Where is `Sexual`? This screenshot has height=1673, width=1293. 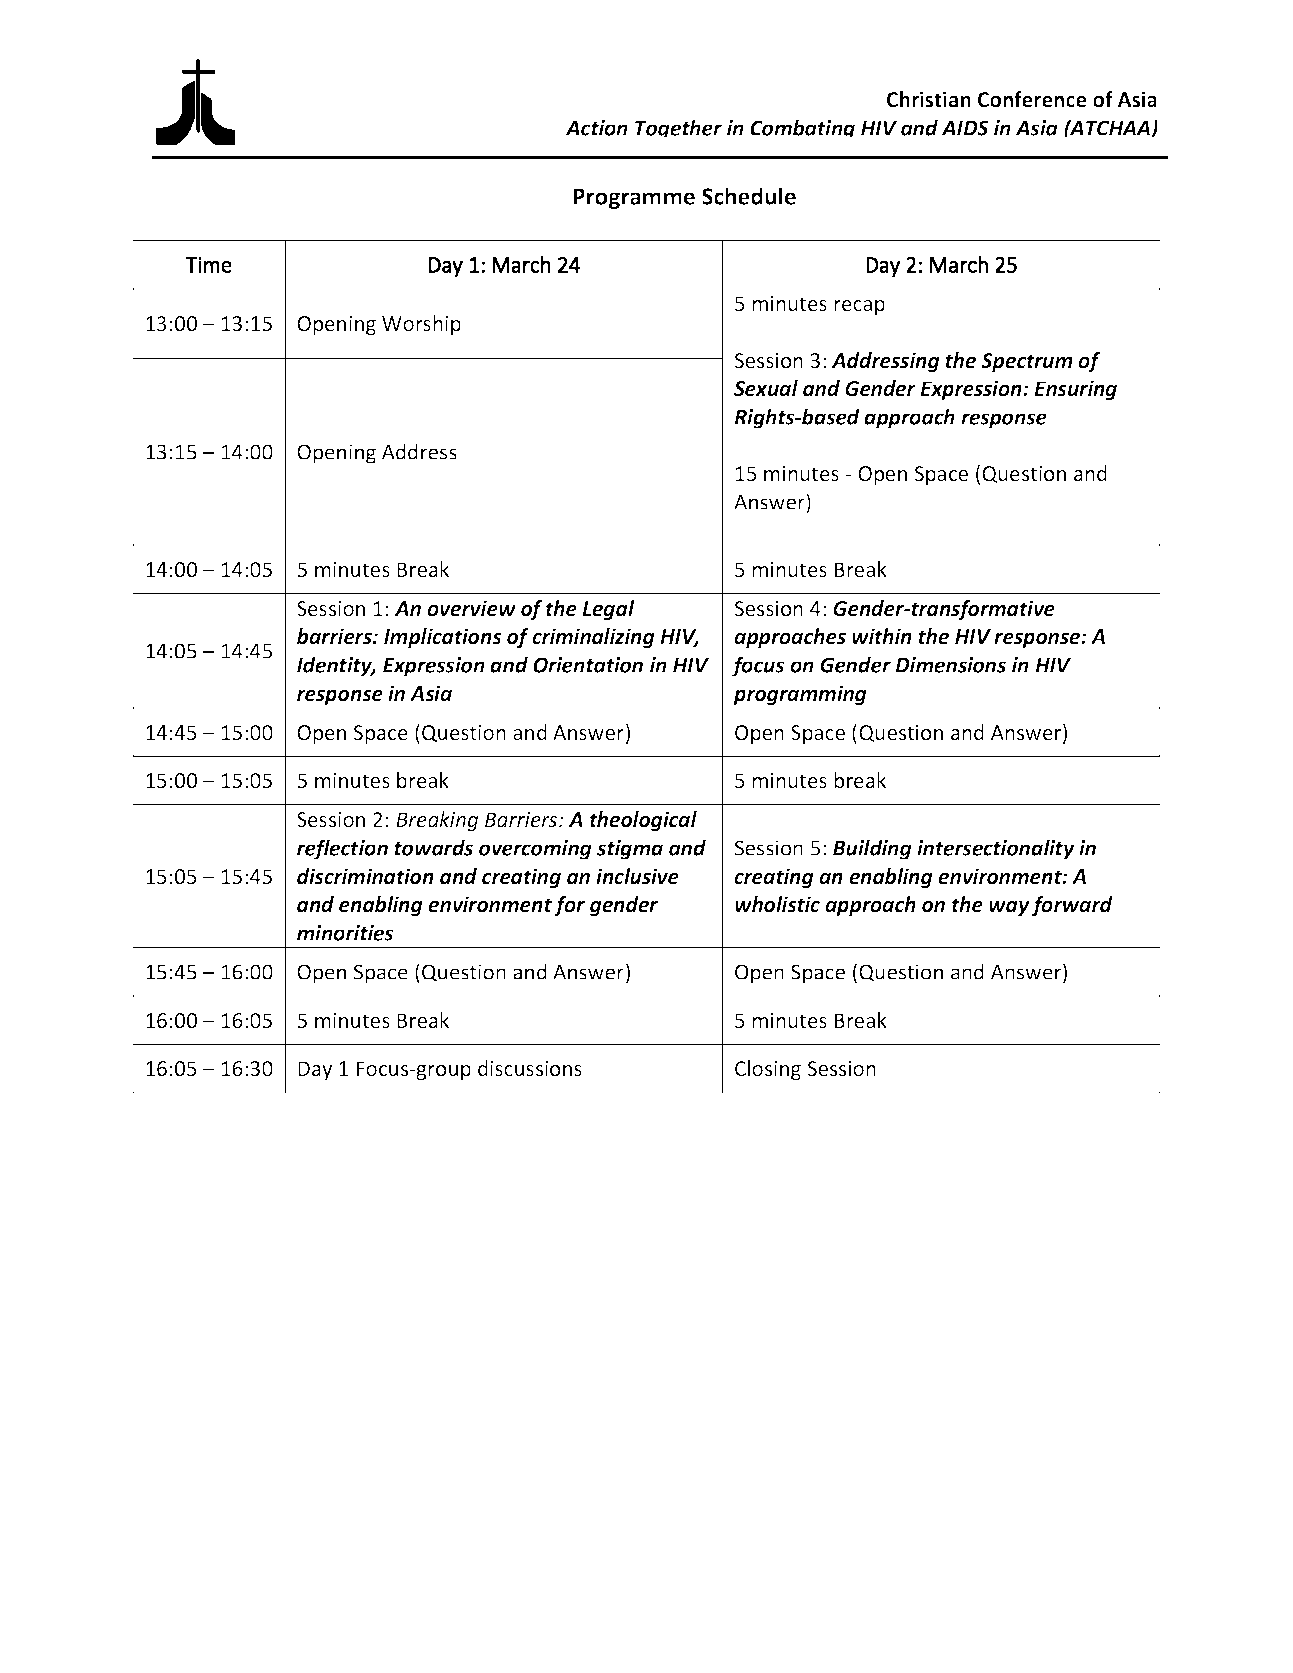 Sexual is located at coordinates (766, 388).
